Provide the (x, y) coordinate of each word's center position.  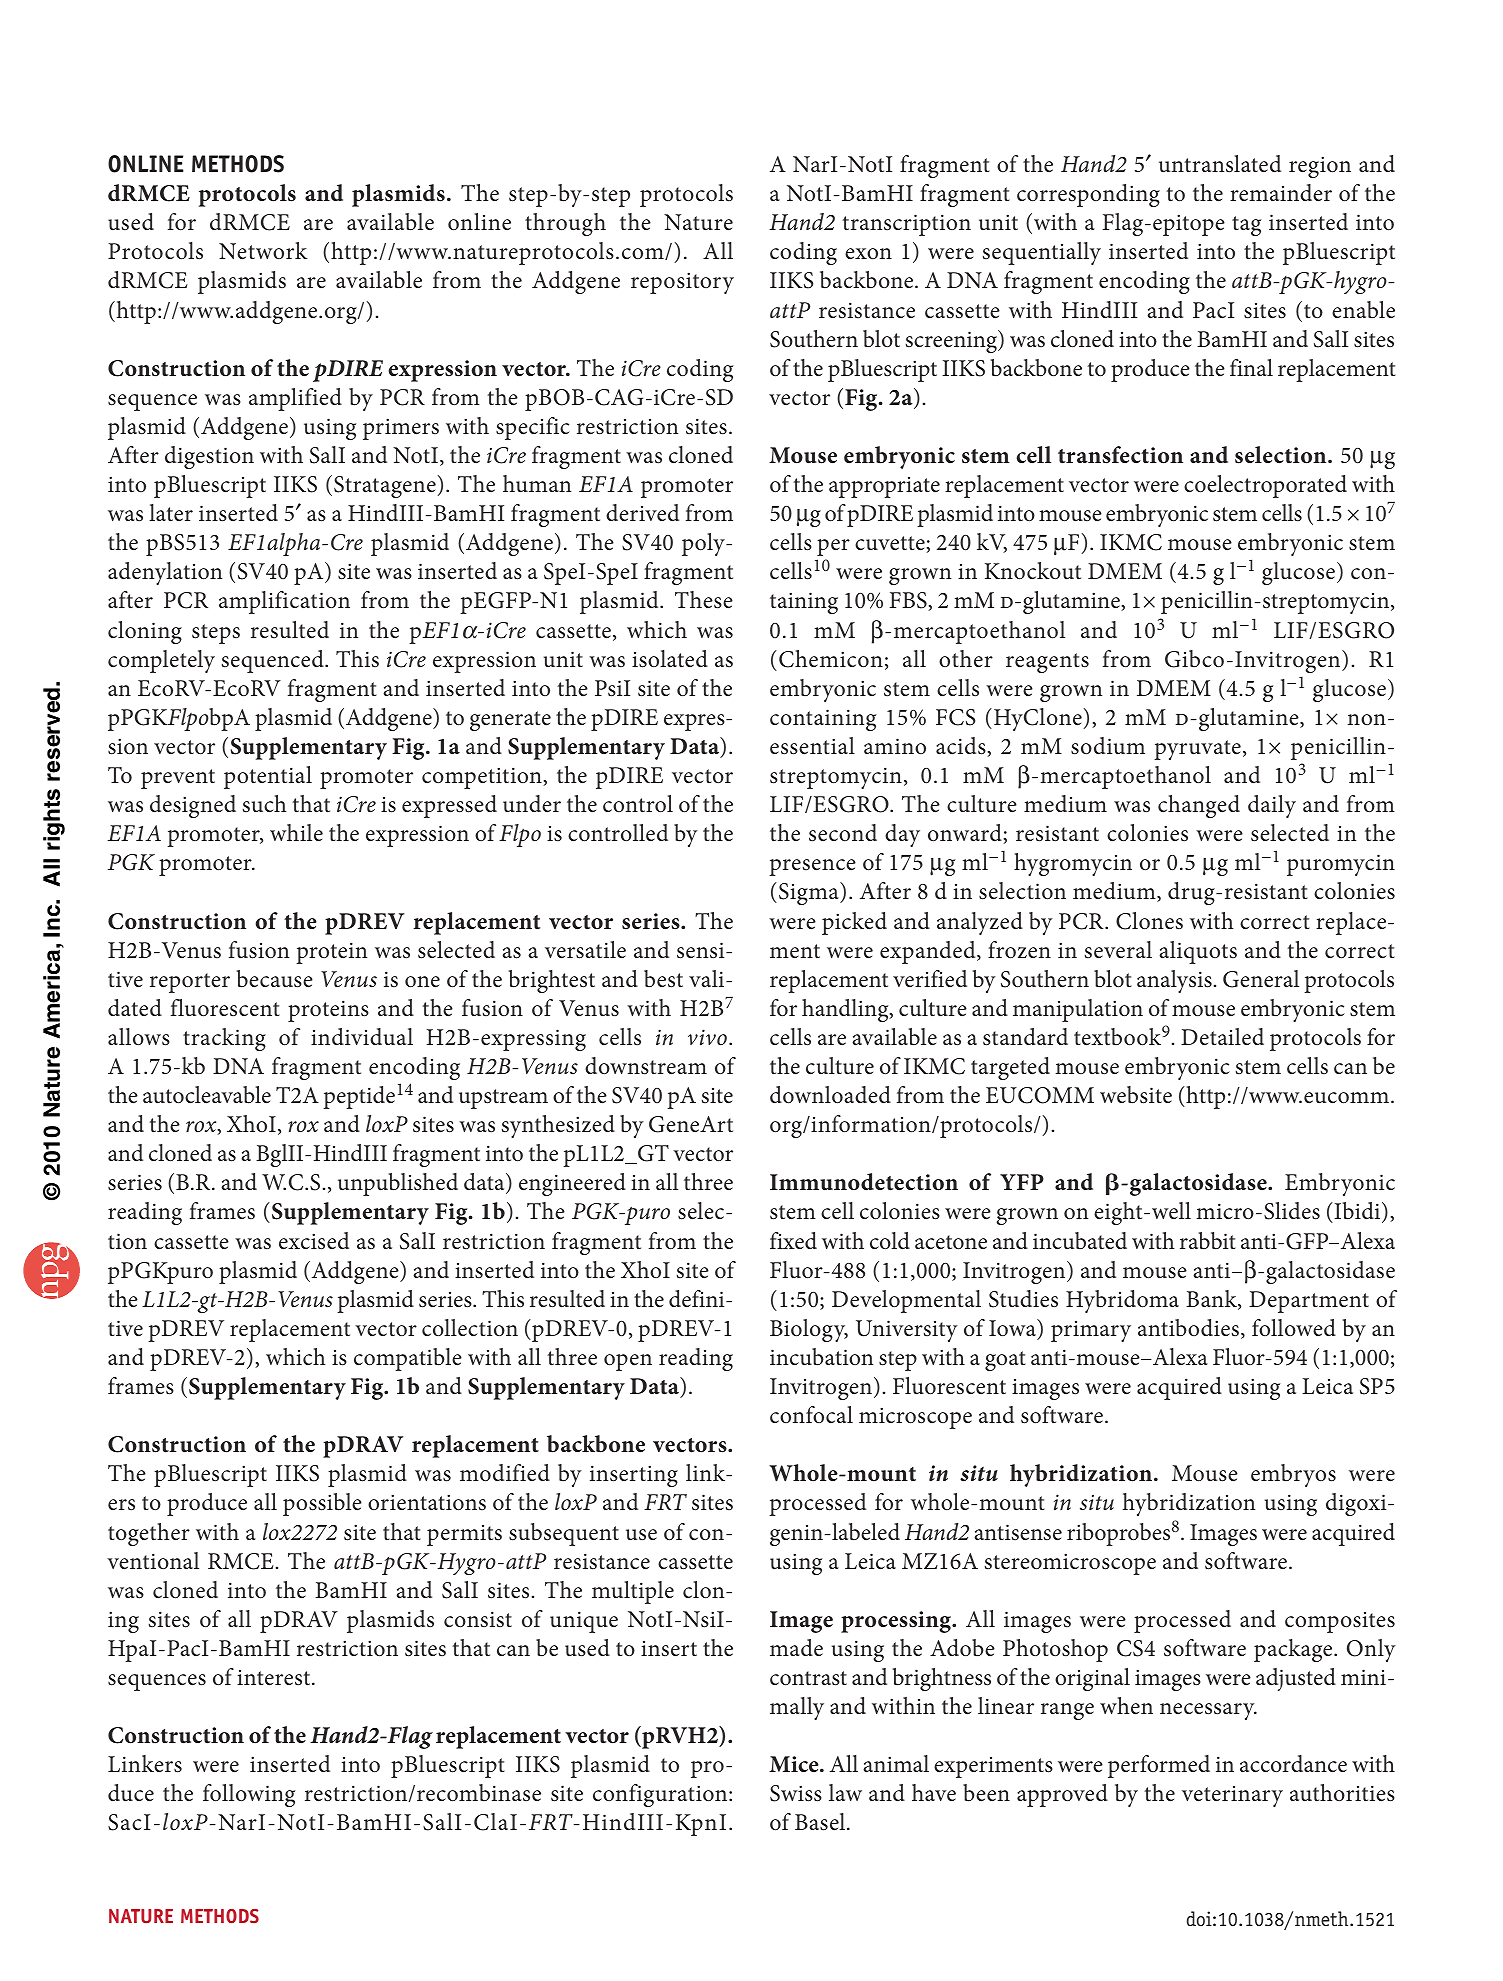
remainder (1281, 193)
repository (682, 283)
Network (263, 251)
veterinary (1232, 1796)
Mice (795, 1764)
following (249, 1795)
